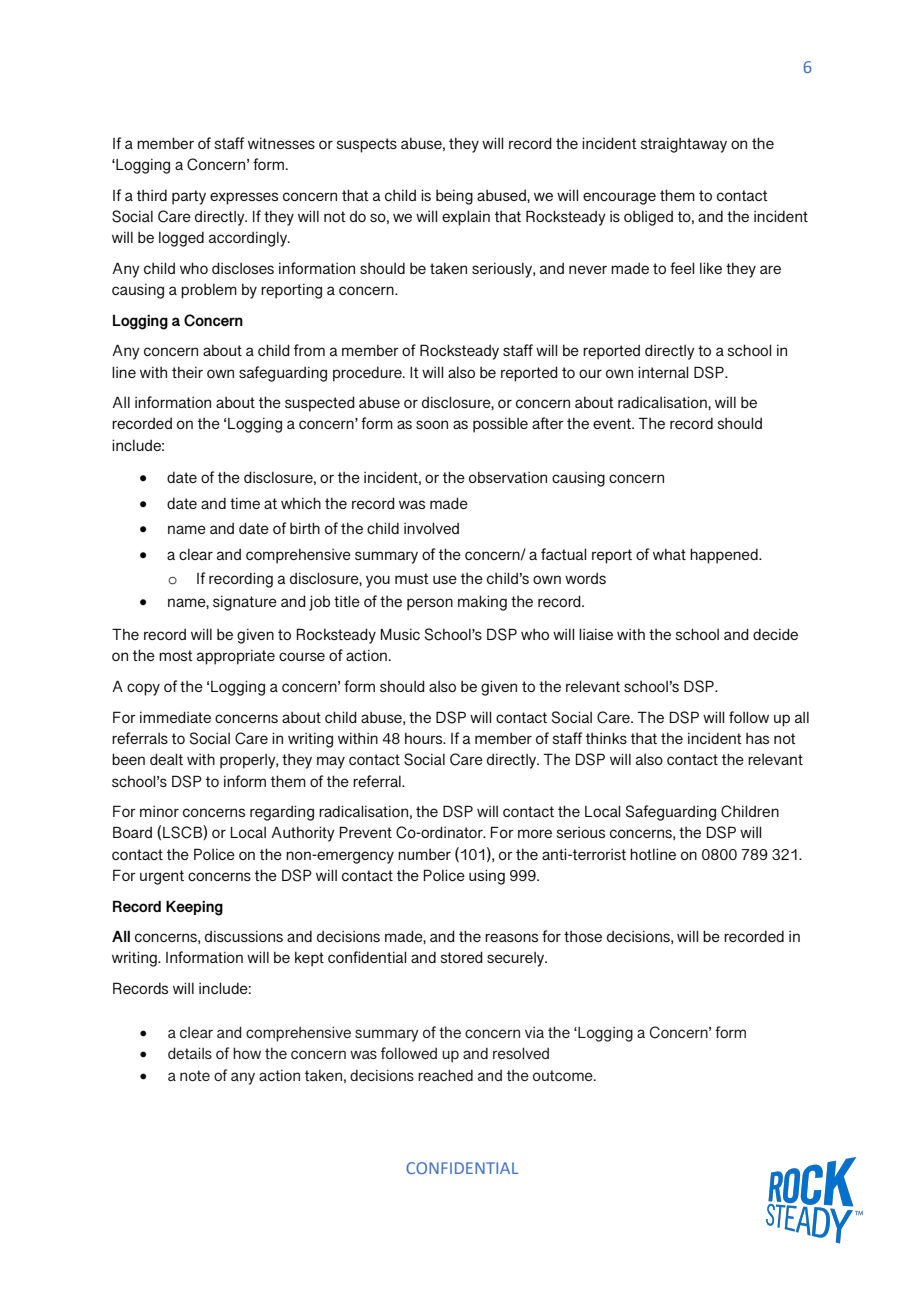 The width and height of the screenshot is (924, 1308). I want to click on happened, so click(725, 556).
